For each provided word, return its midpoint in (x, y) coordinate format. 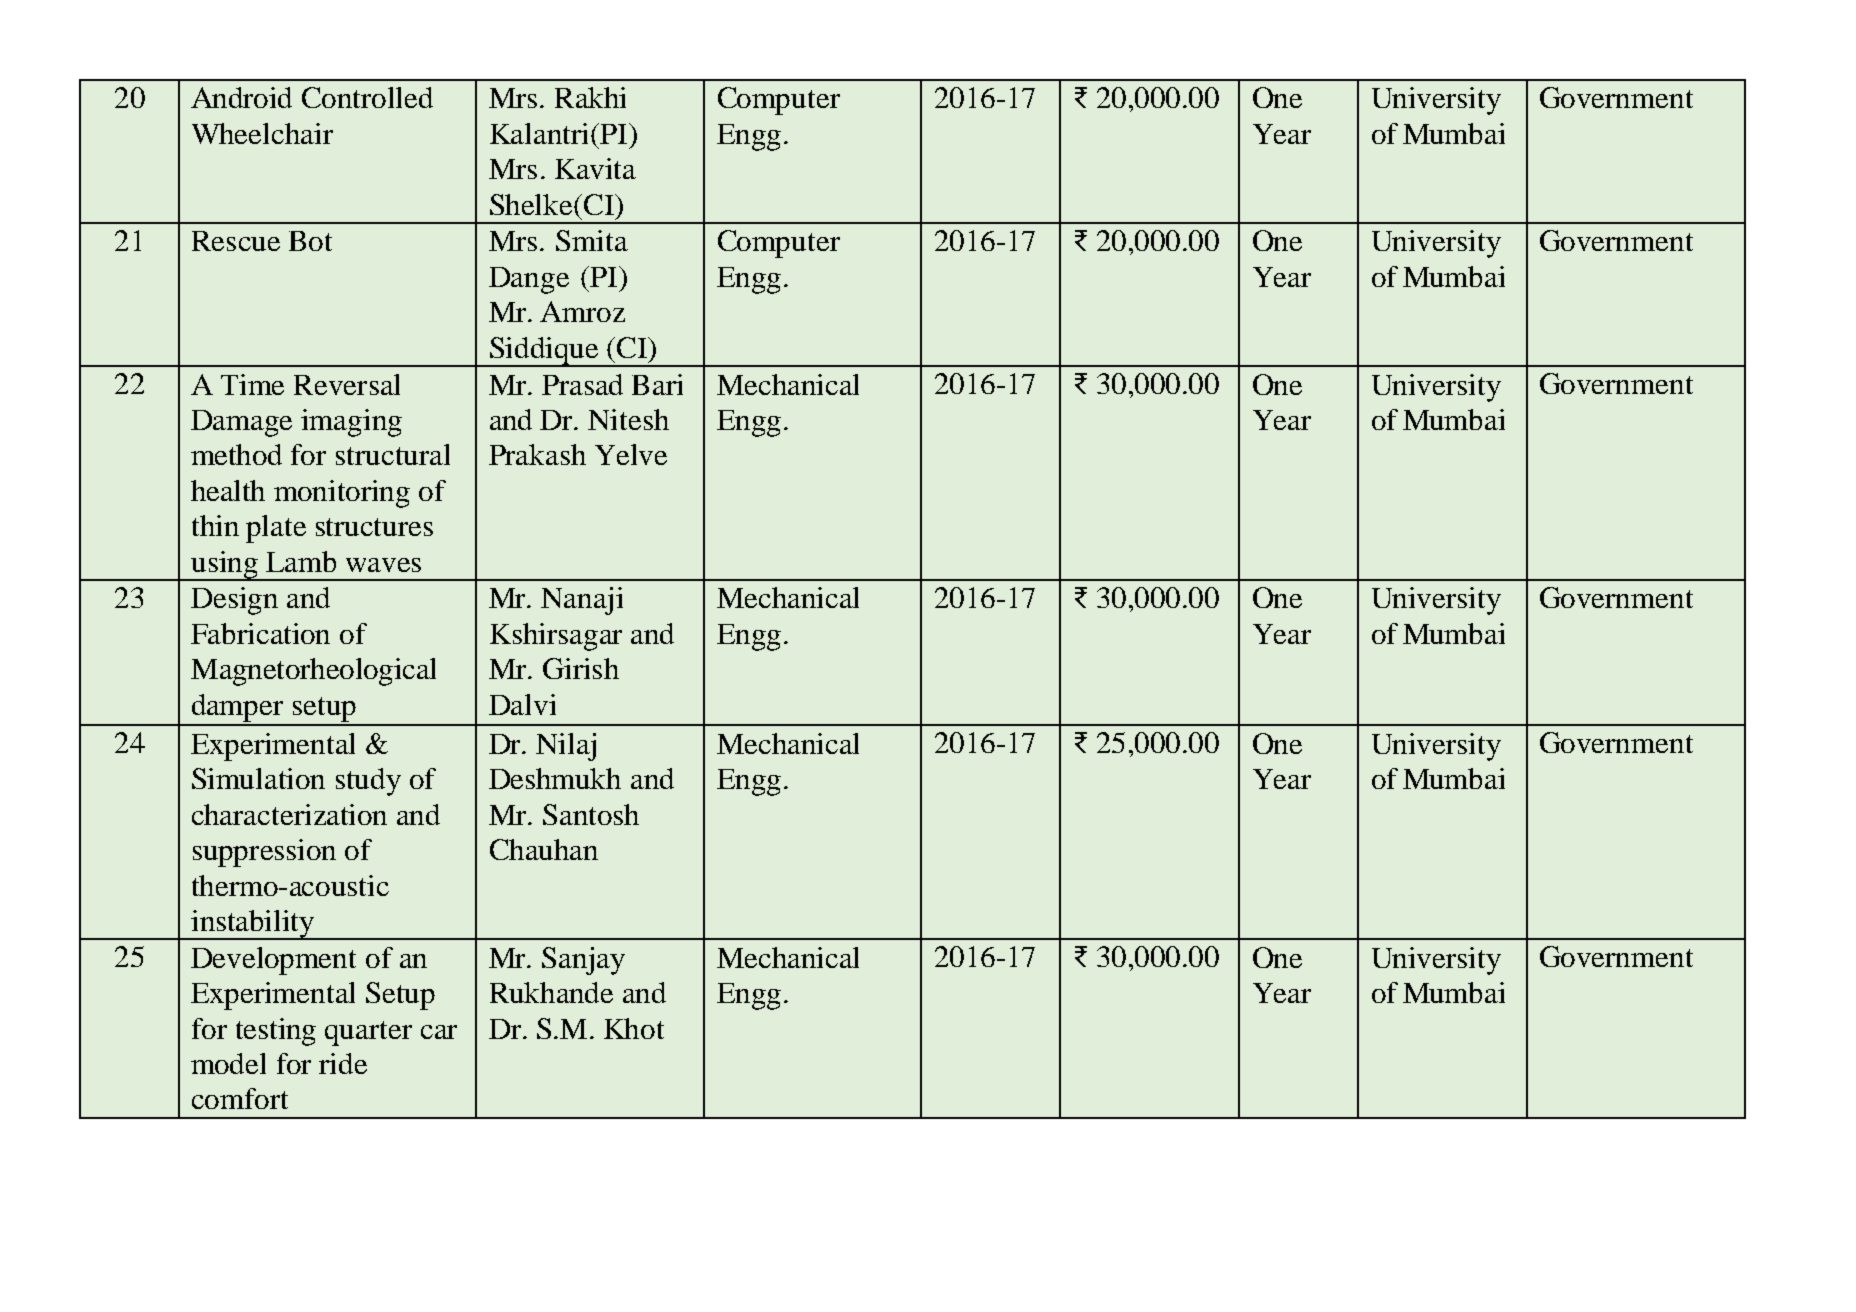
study (368, 782)
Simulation (258, 778)
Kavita (595, 168)
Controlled (367, 97)
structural (393, 454)
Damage (241, 423)
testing (276, 1032)
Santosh (591, 814)
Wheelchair (262, 133)
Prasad (582, 384)
